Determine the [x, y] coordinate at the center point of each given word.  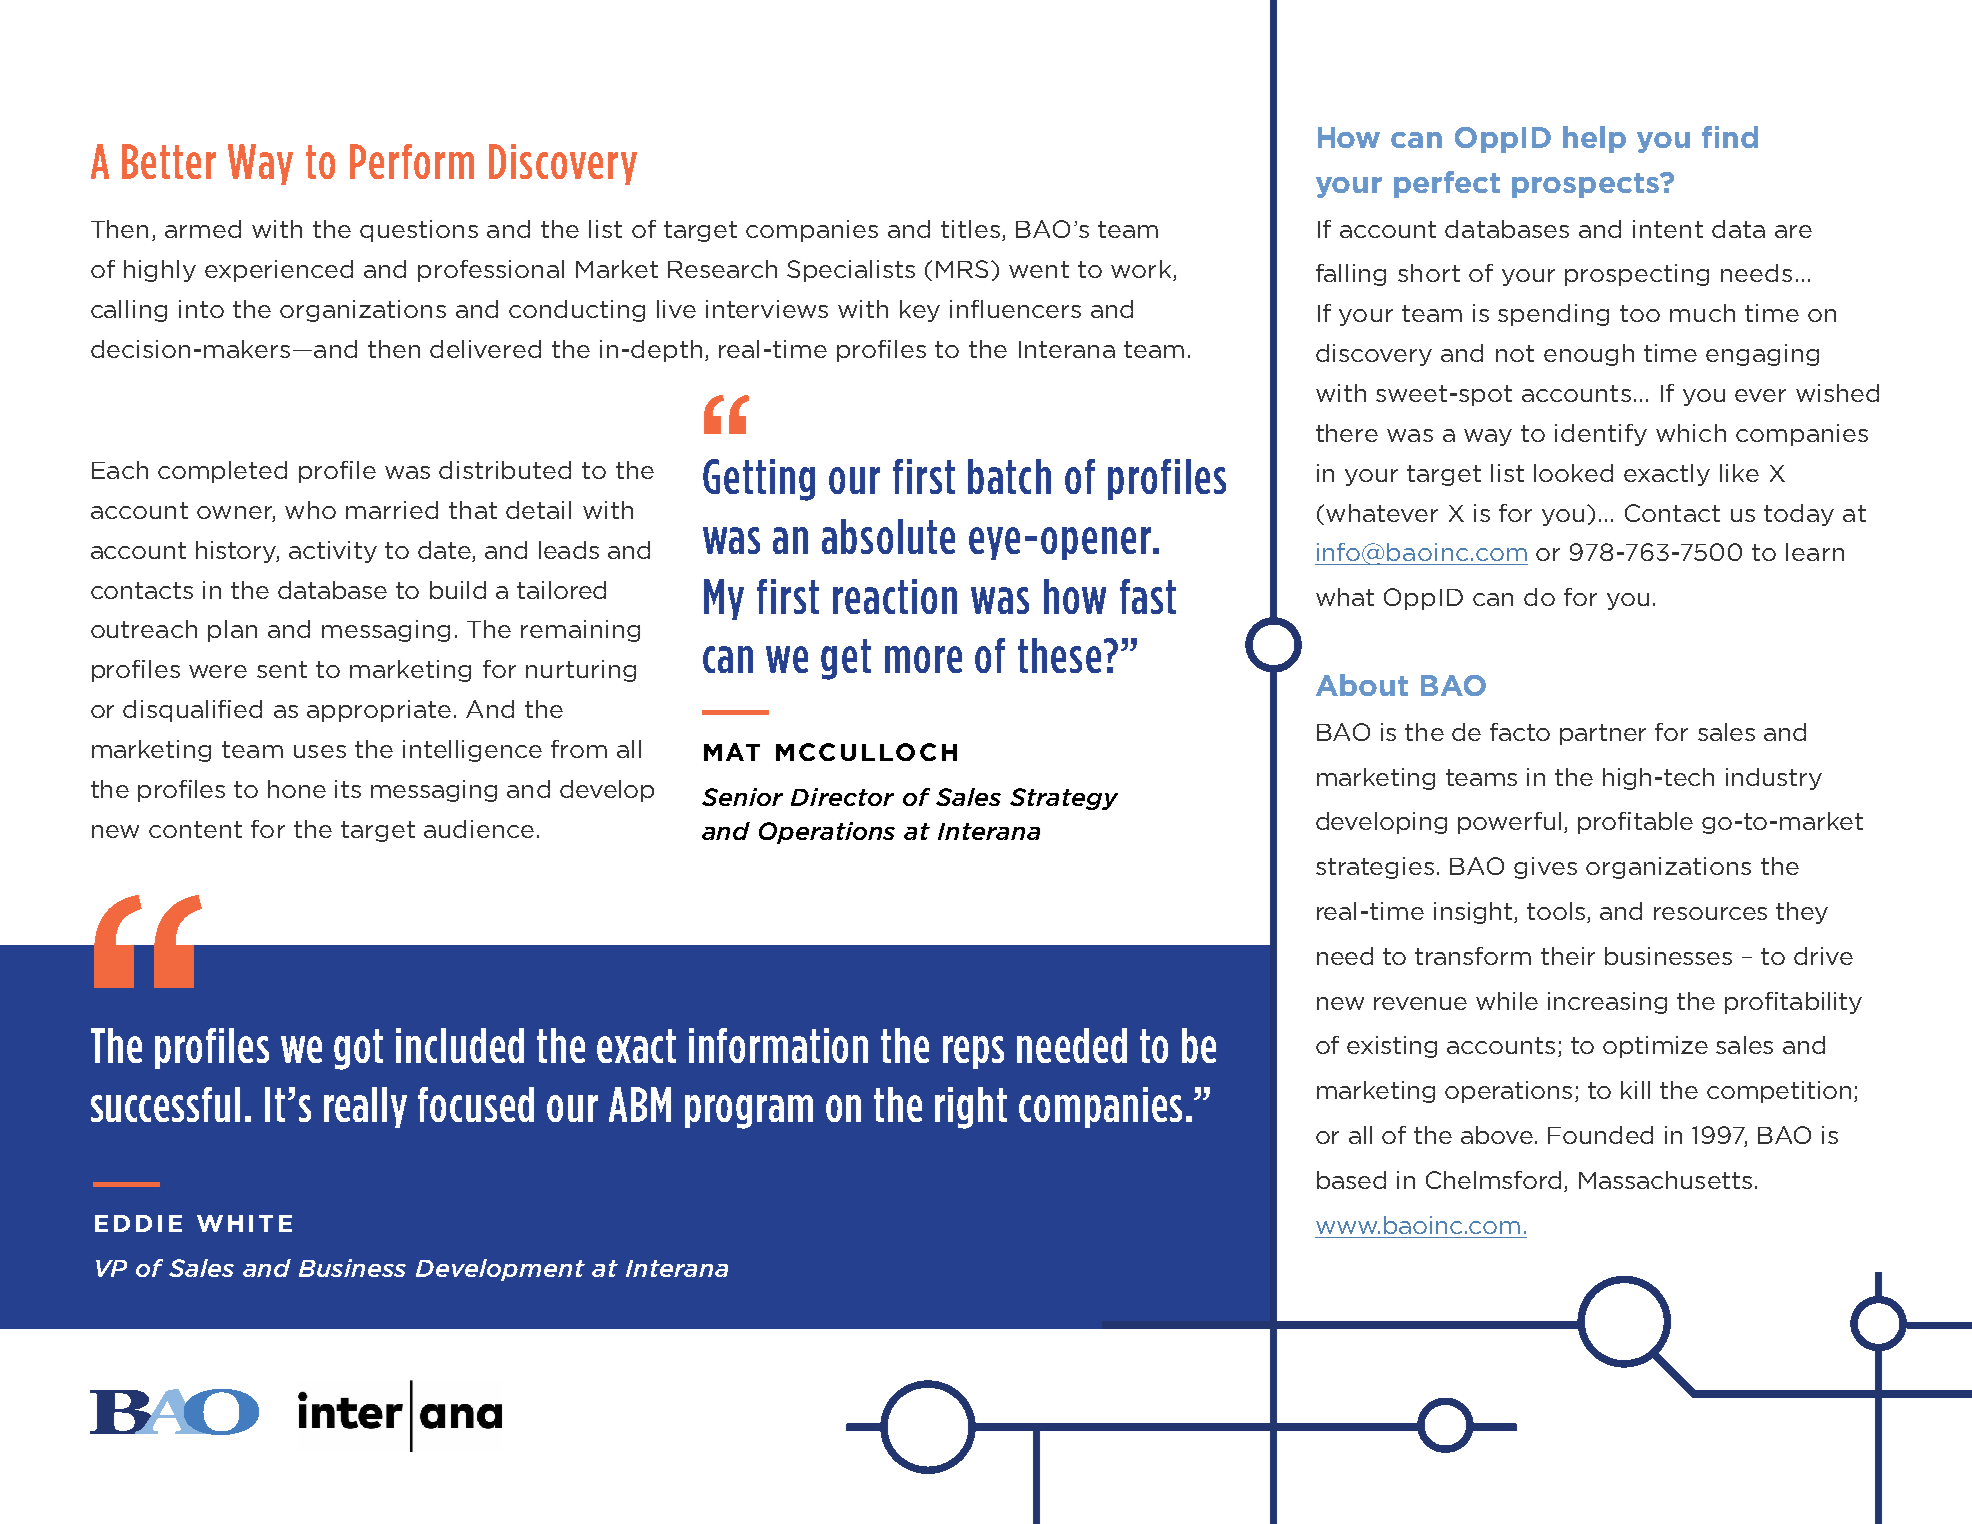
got [358, 1049]
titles [970, 229]
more [923, 659]
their [1568, 956]
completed [222, 472]
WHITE [244, 1223]
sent [282, 669]
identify [1601, 435]
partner [1603, 734]
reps [973, 1052]
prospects [1587, 185]
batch [1009, 476]
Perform [412, 161]
